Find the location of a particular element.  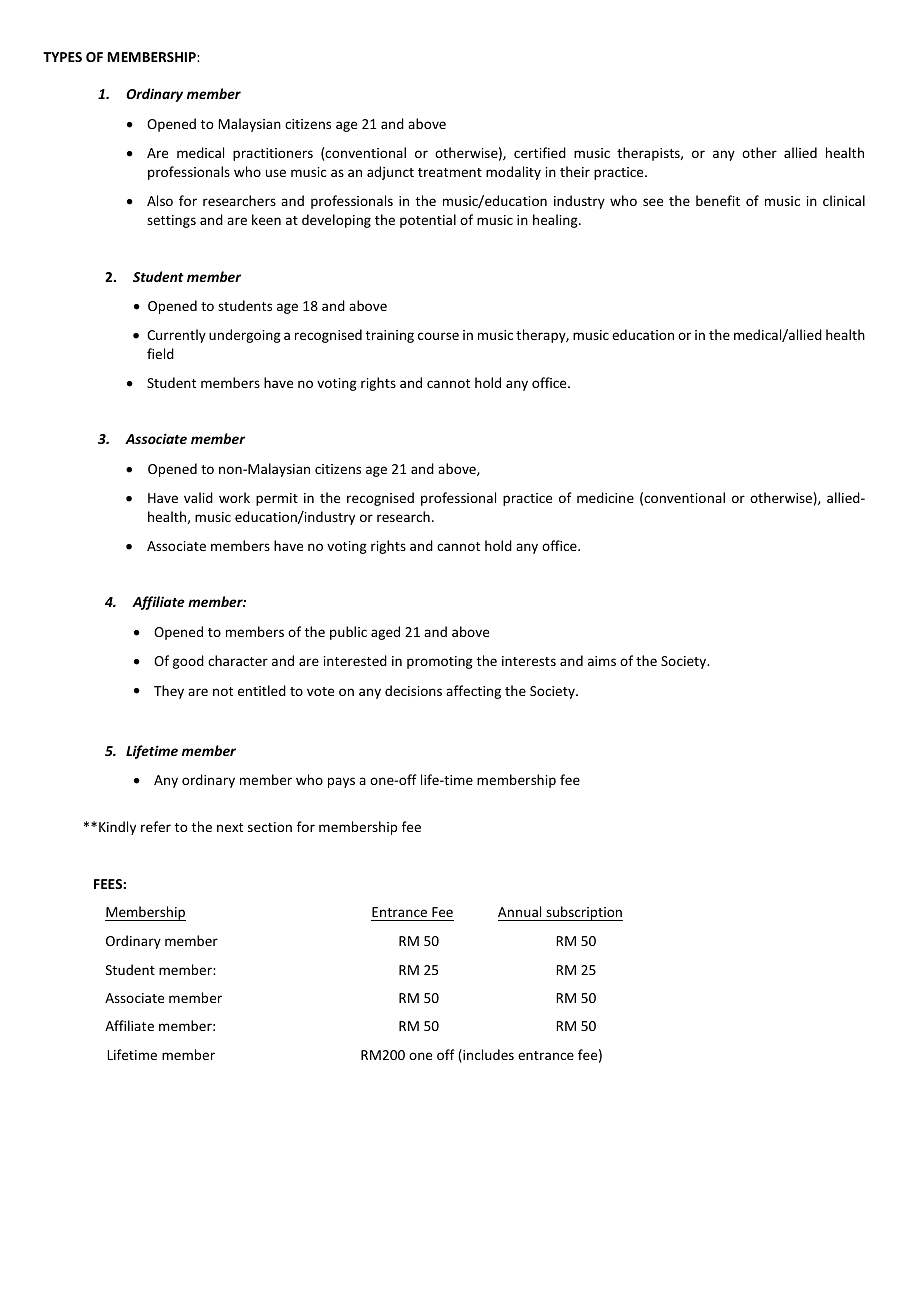

TYPES is located at coordinates (62, 57).
